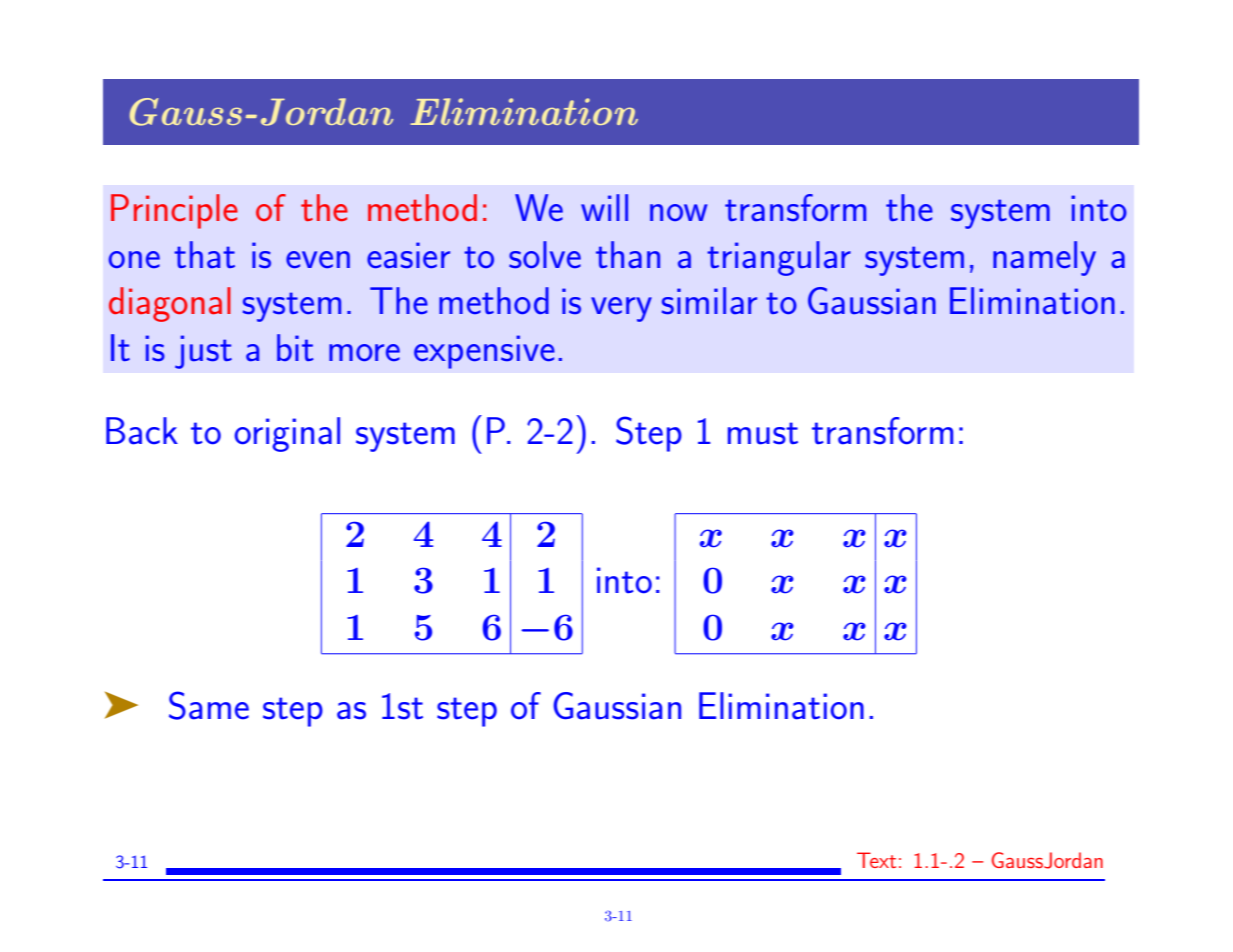 This screenshot has width=1233, height=952. I want to click on expensive, so click(484, 352).
